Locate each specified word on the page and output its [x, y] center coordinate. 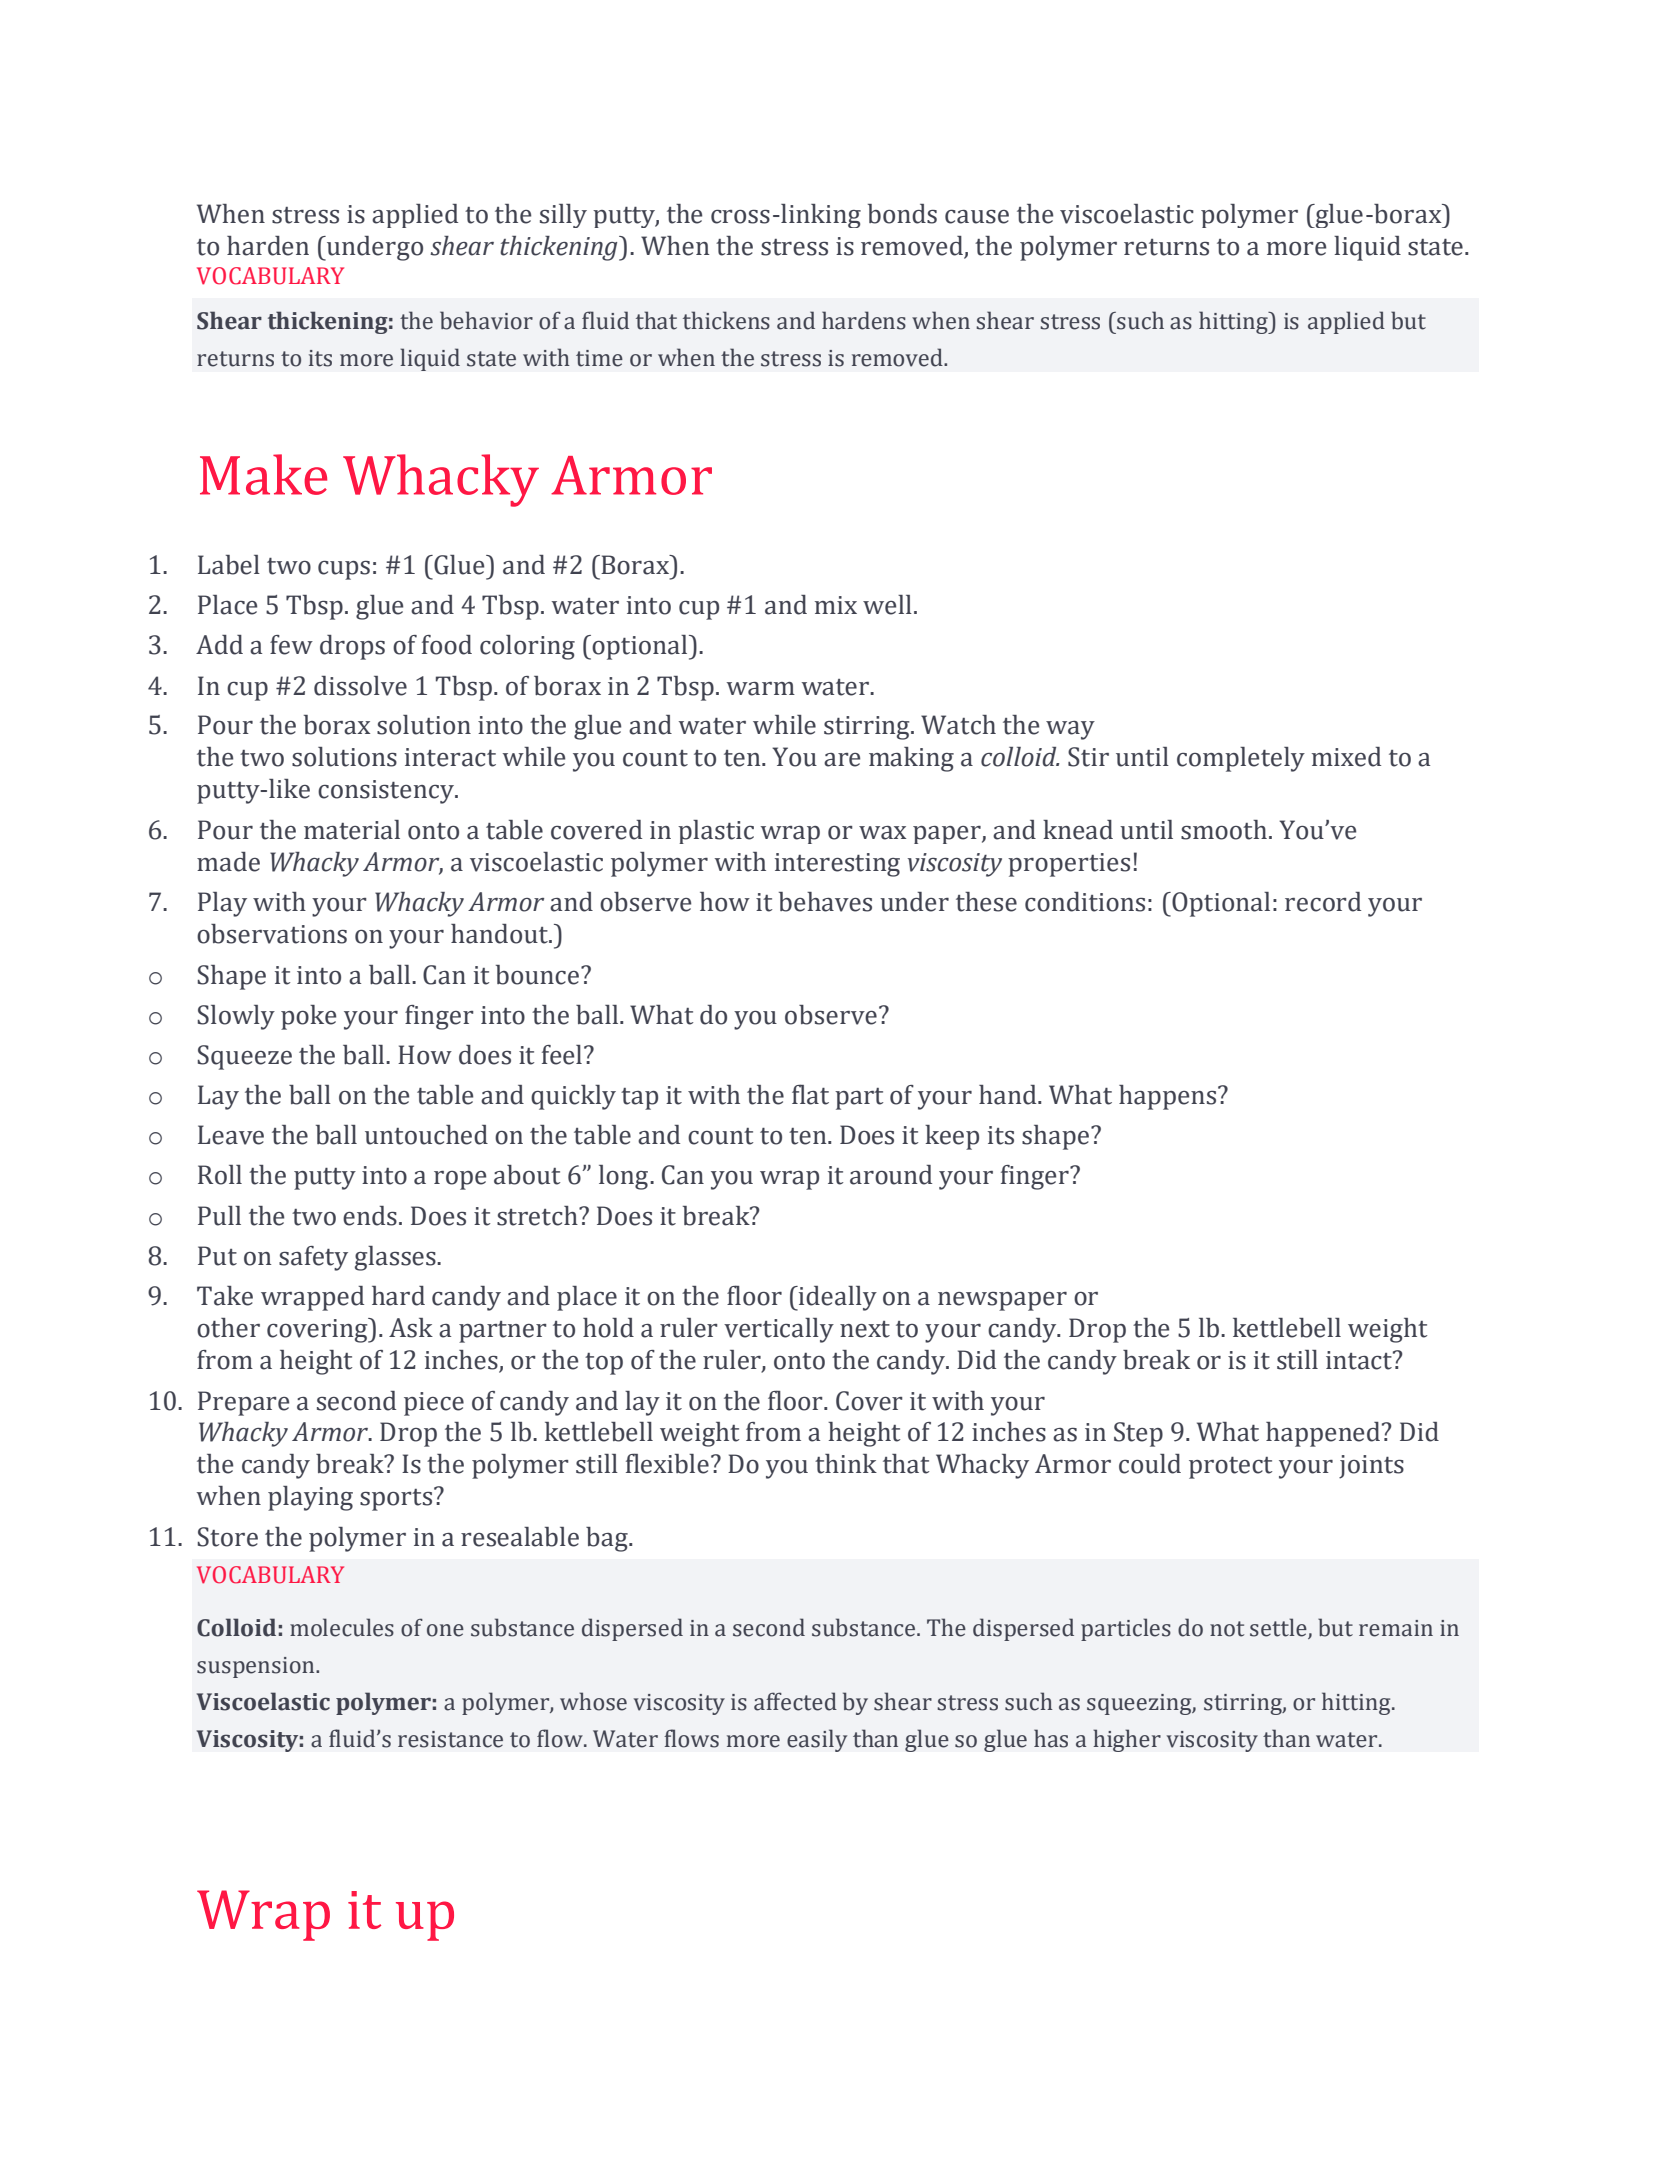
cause [977, 217]
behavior [486, 320]
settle [1279, 1628]
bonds [902, 214]
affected [795, 1701]
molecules [342, 1627]
